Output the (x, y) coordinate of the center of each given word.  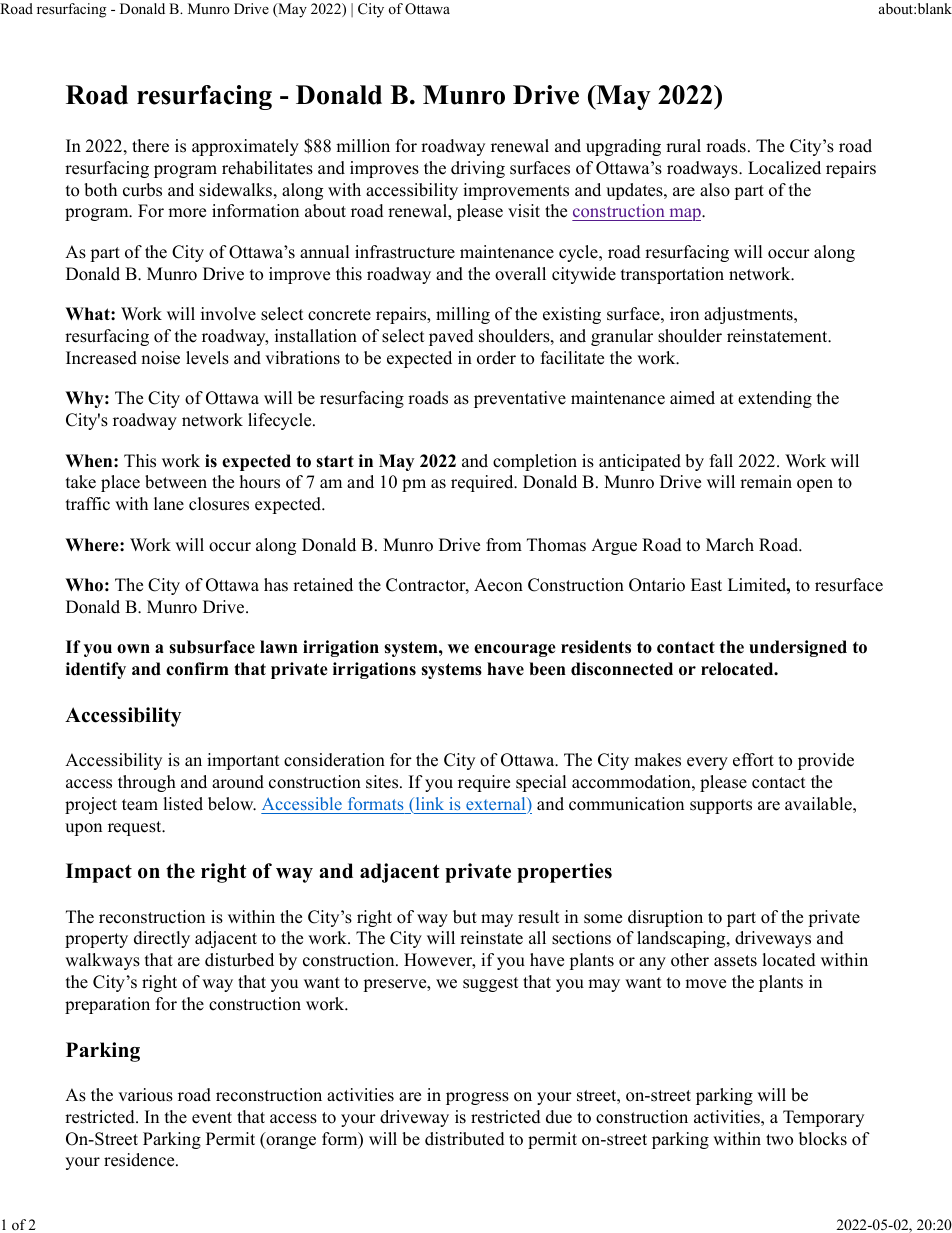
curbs (142, 190)
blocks (823, 1139)
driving (478, 169)
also (715, 190)
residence (140, 1160)
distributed (465, 1139)
